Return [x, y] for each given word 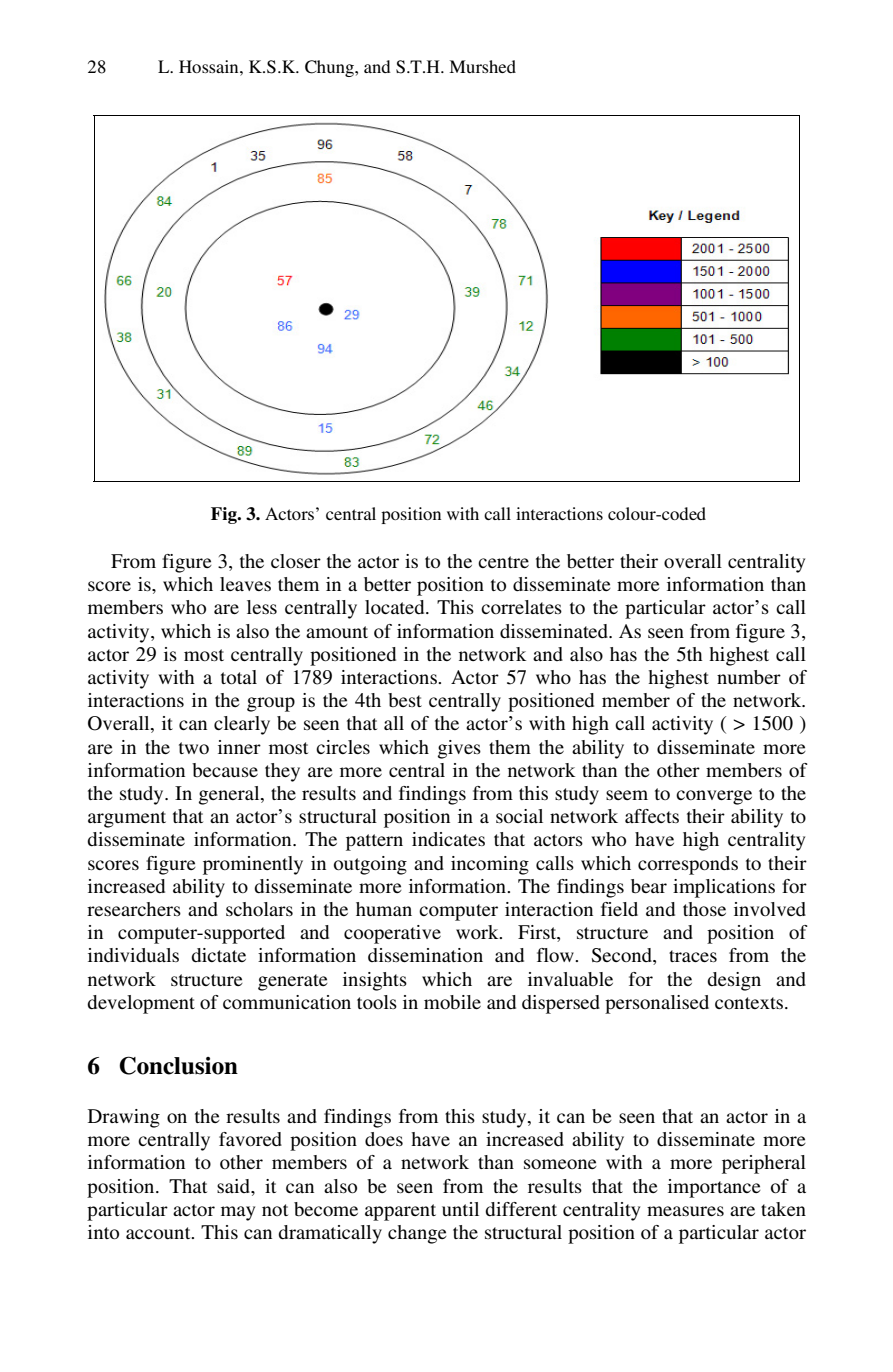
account [159, 1233]
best [405, 700]
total [239, 677]
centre [503, 562]
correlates [521, 607]
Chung [330, 68]
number [749, 677]
